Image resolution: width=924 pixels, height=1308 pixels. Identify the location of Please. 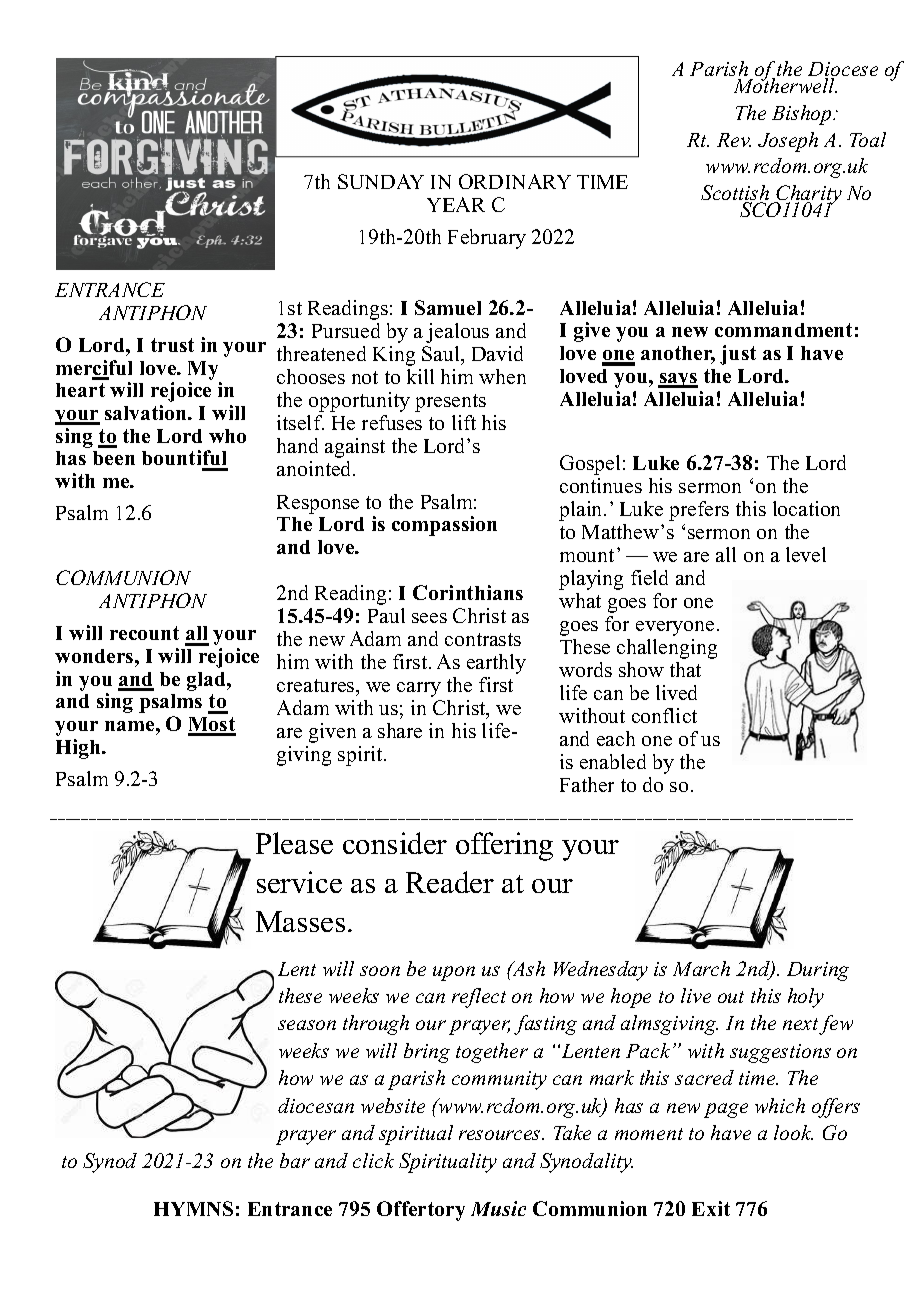
(294, 843).
